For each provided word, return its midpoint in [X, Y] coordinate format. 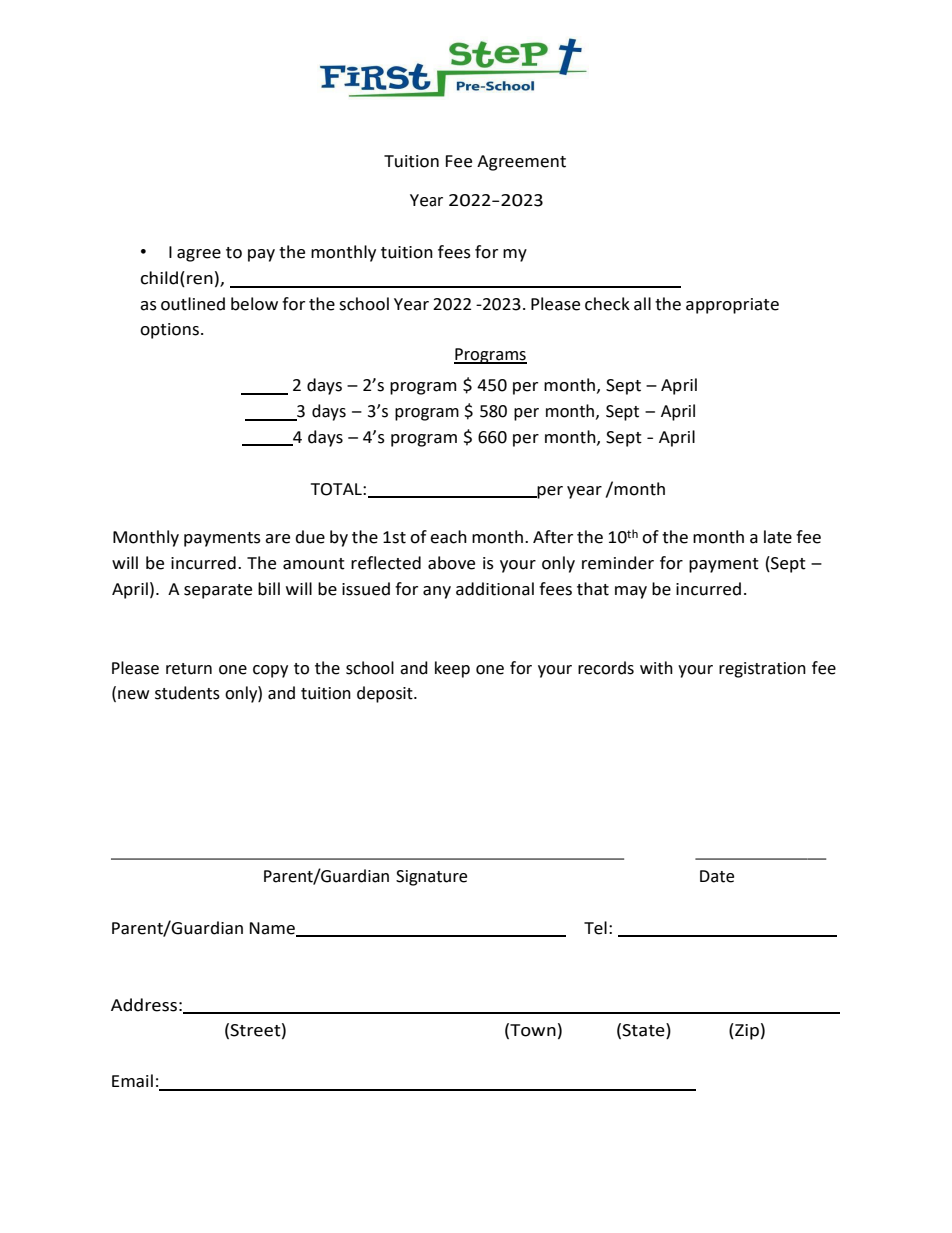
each [448, 537]
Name [273, 929]
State [644, 1031]
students [187, 693]
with [656, 668]
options [169, 331]
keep [452, 669]
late [778, 537]
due [310, 537]
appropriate [732, 306]
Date [717, 876]
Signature [431, 878]
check [607, 304]
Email [132, 1081]
